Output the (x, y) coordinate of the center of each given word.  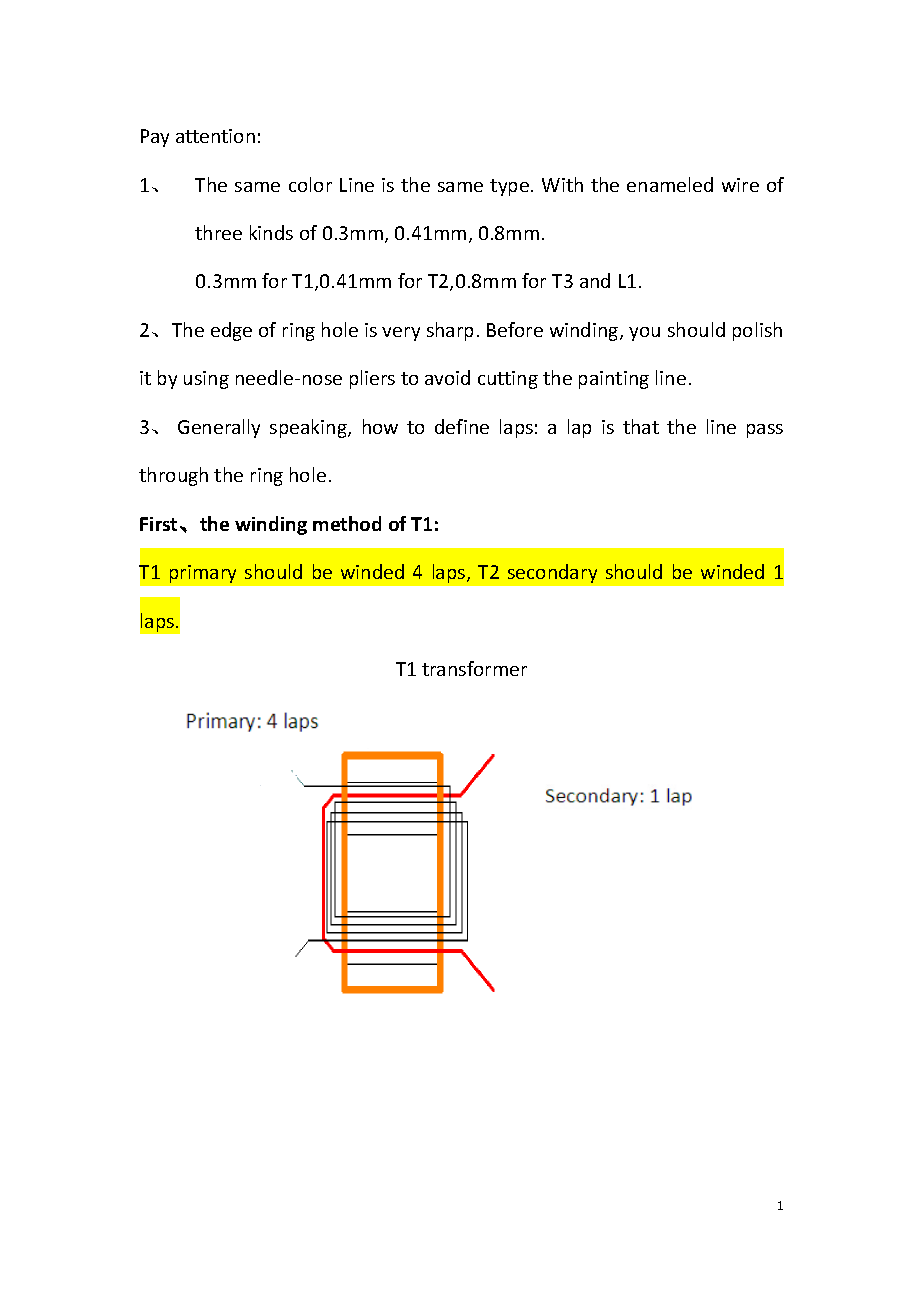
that (641, 426)
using (206, 380)
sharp (450, 331)
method (347, 523)
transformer (474, 668)
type (509, 187)
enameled (670, 184)
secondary (552, 573)
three (218, 232)
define (462, 426)
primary (203, 574)
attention (215, 136)
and (595, 280)
